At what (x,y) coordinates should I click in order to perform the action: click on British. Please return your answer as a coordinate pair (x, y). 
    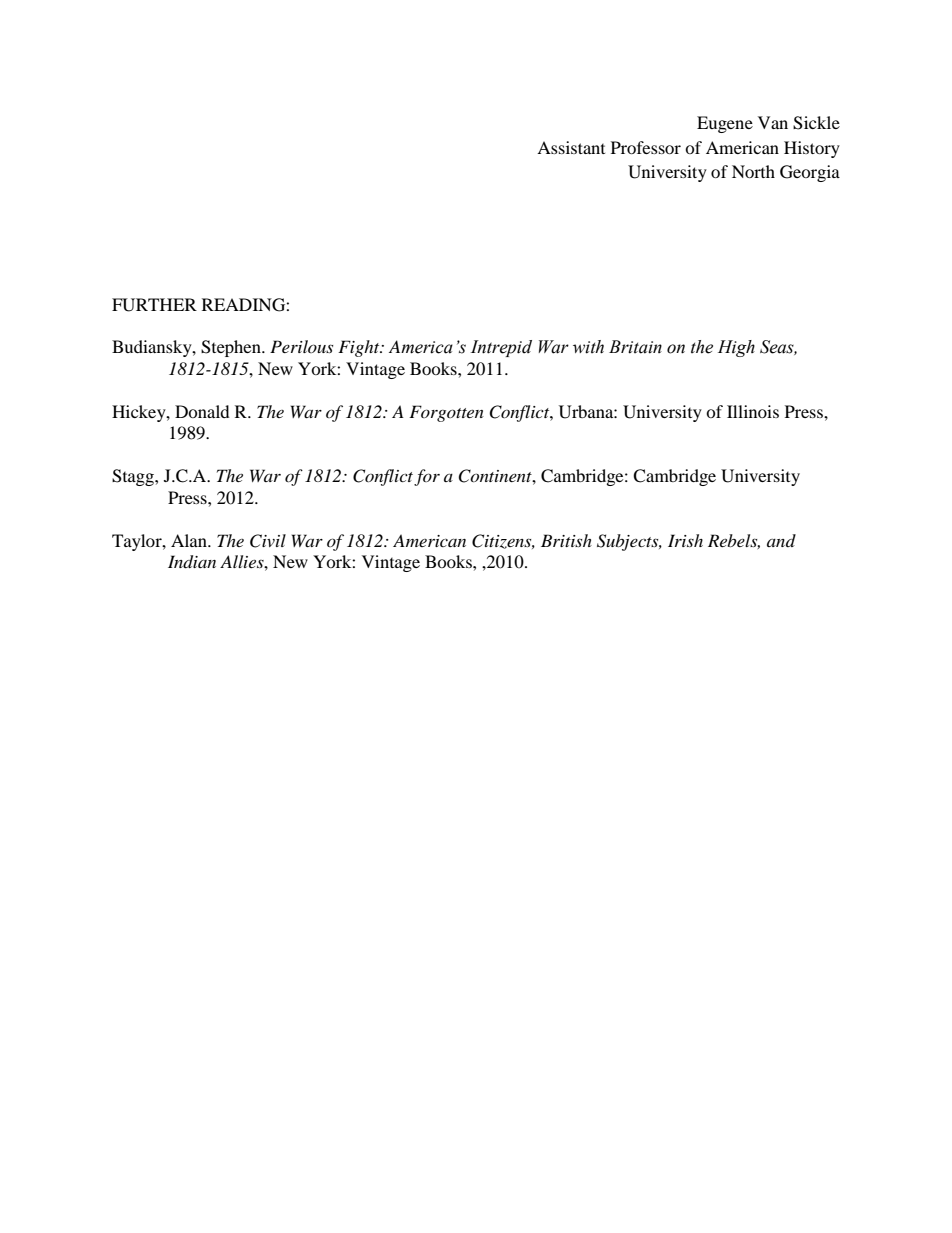
    Looking at the image, I should click on (566, 540).
